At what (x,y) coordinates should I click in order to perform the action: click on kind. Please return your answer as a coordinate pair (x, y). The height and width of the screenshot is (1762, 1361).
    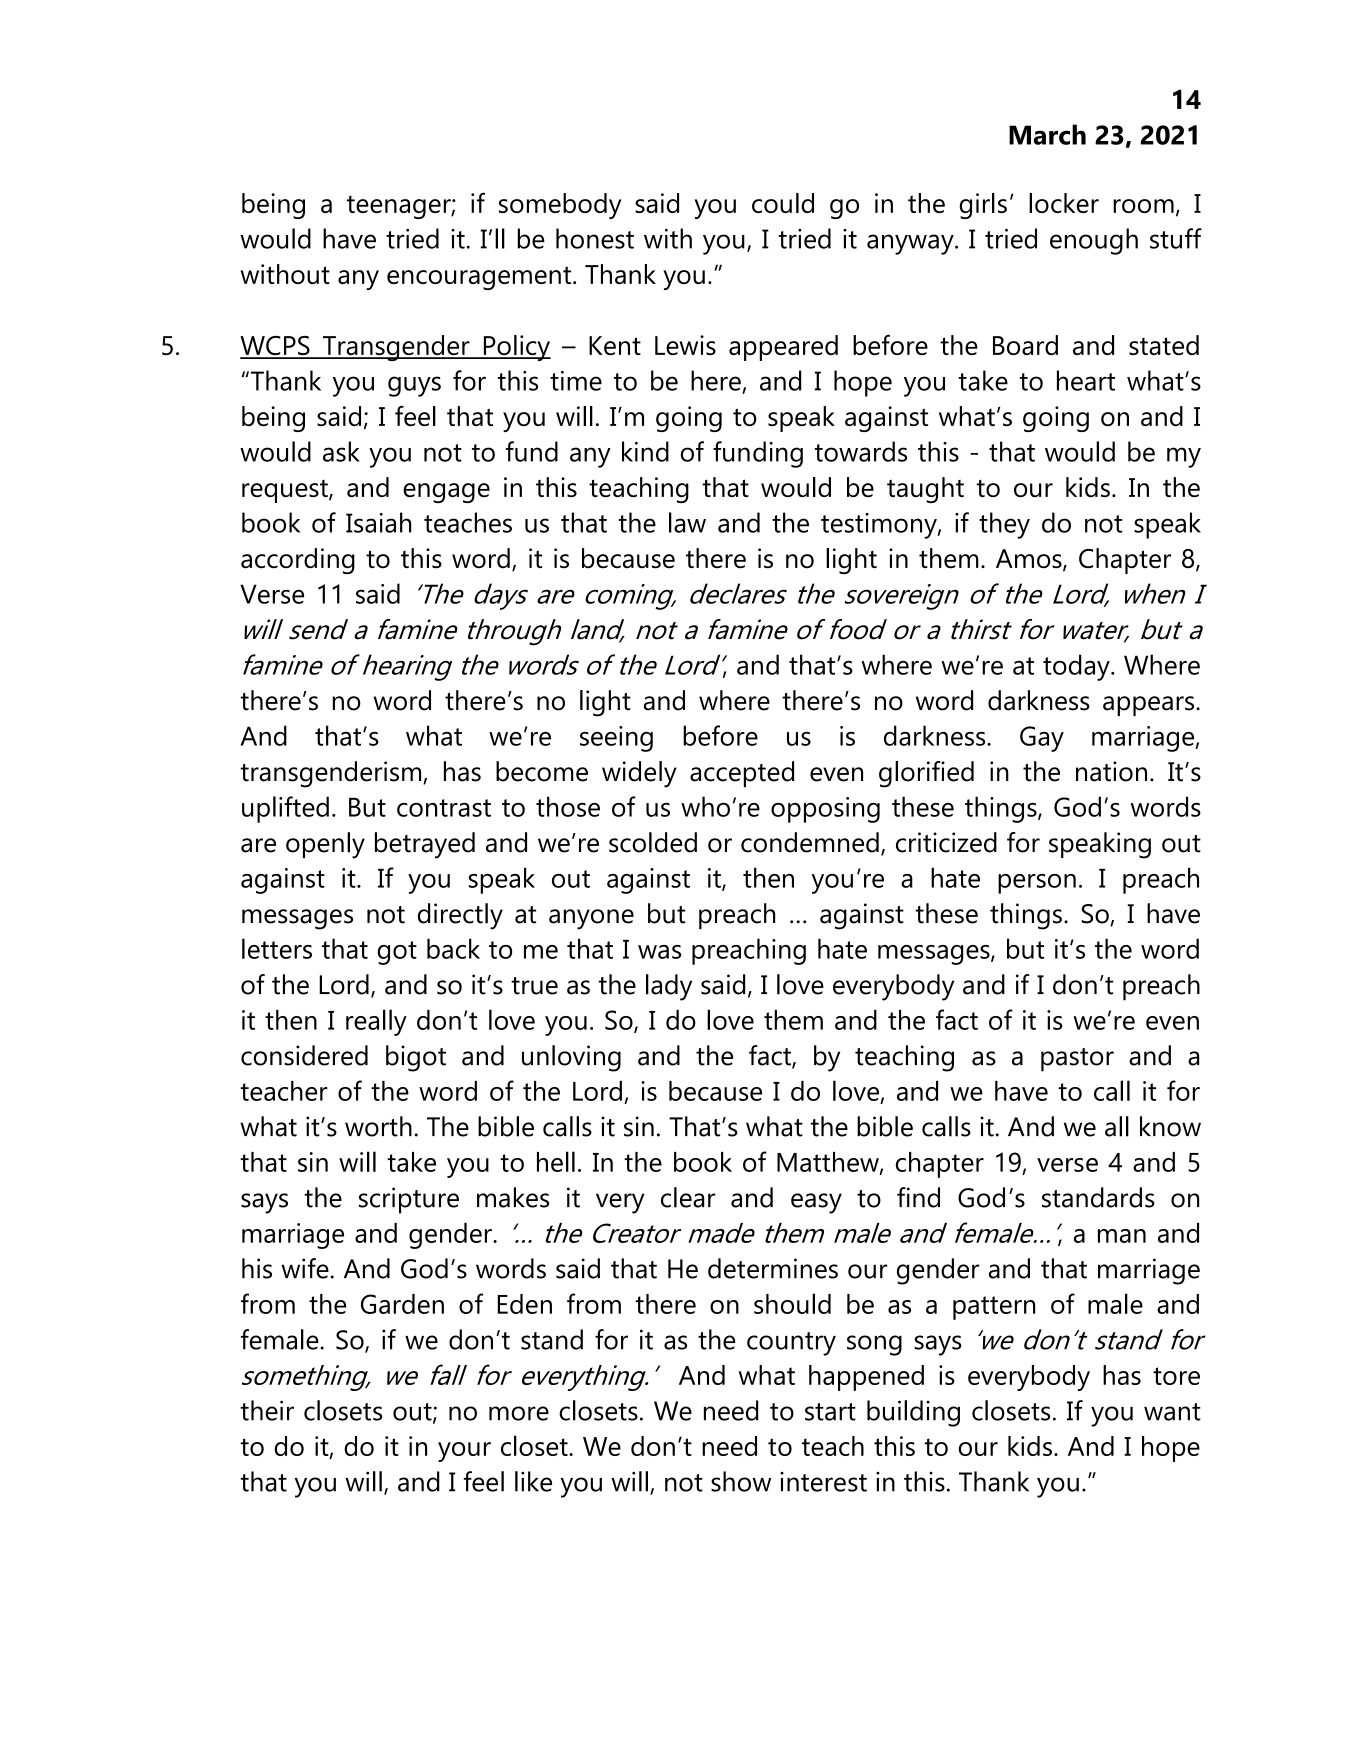
    Looking at the image, I should click on (645, 451).
